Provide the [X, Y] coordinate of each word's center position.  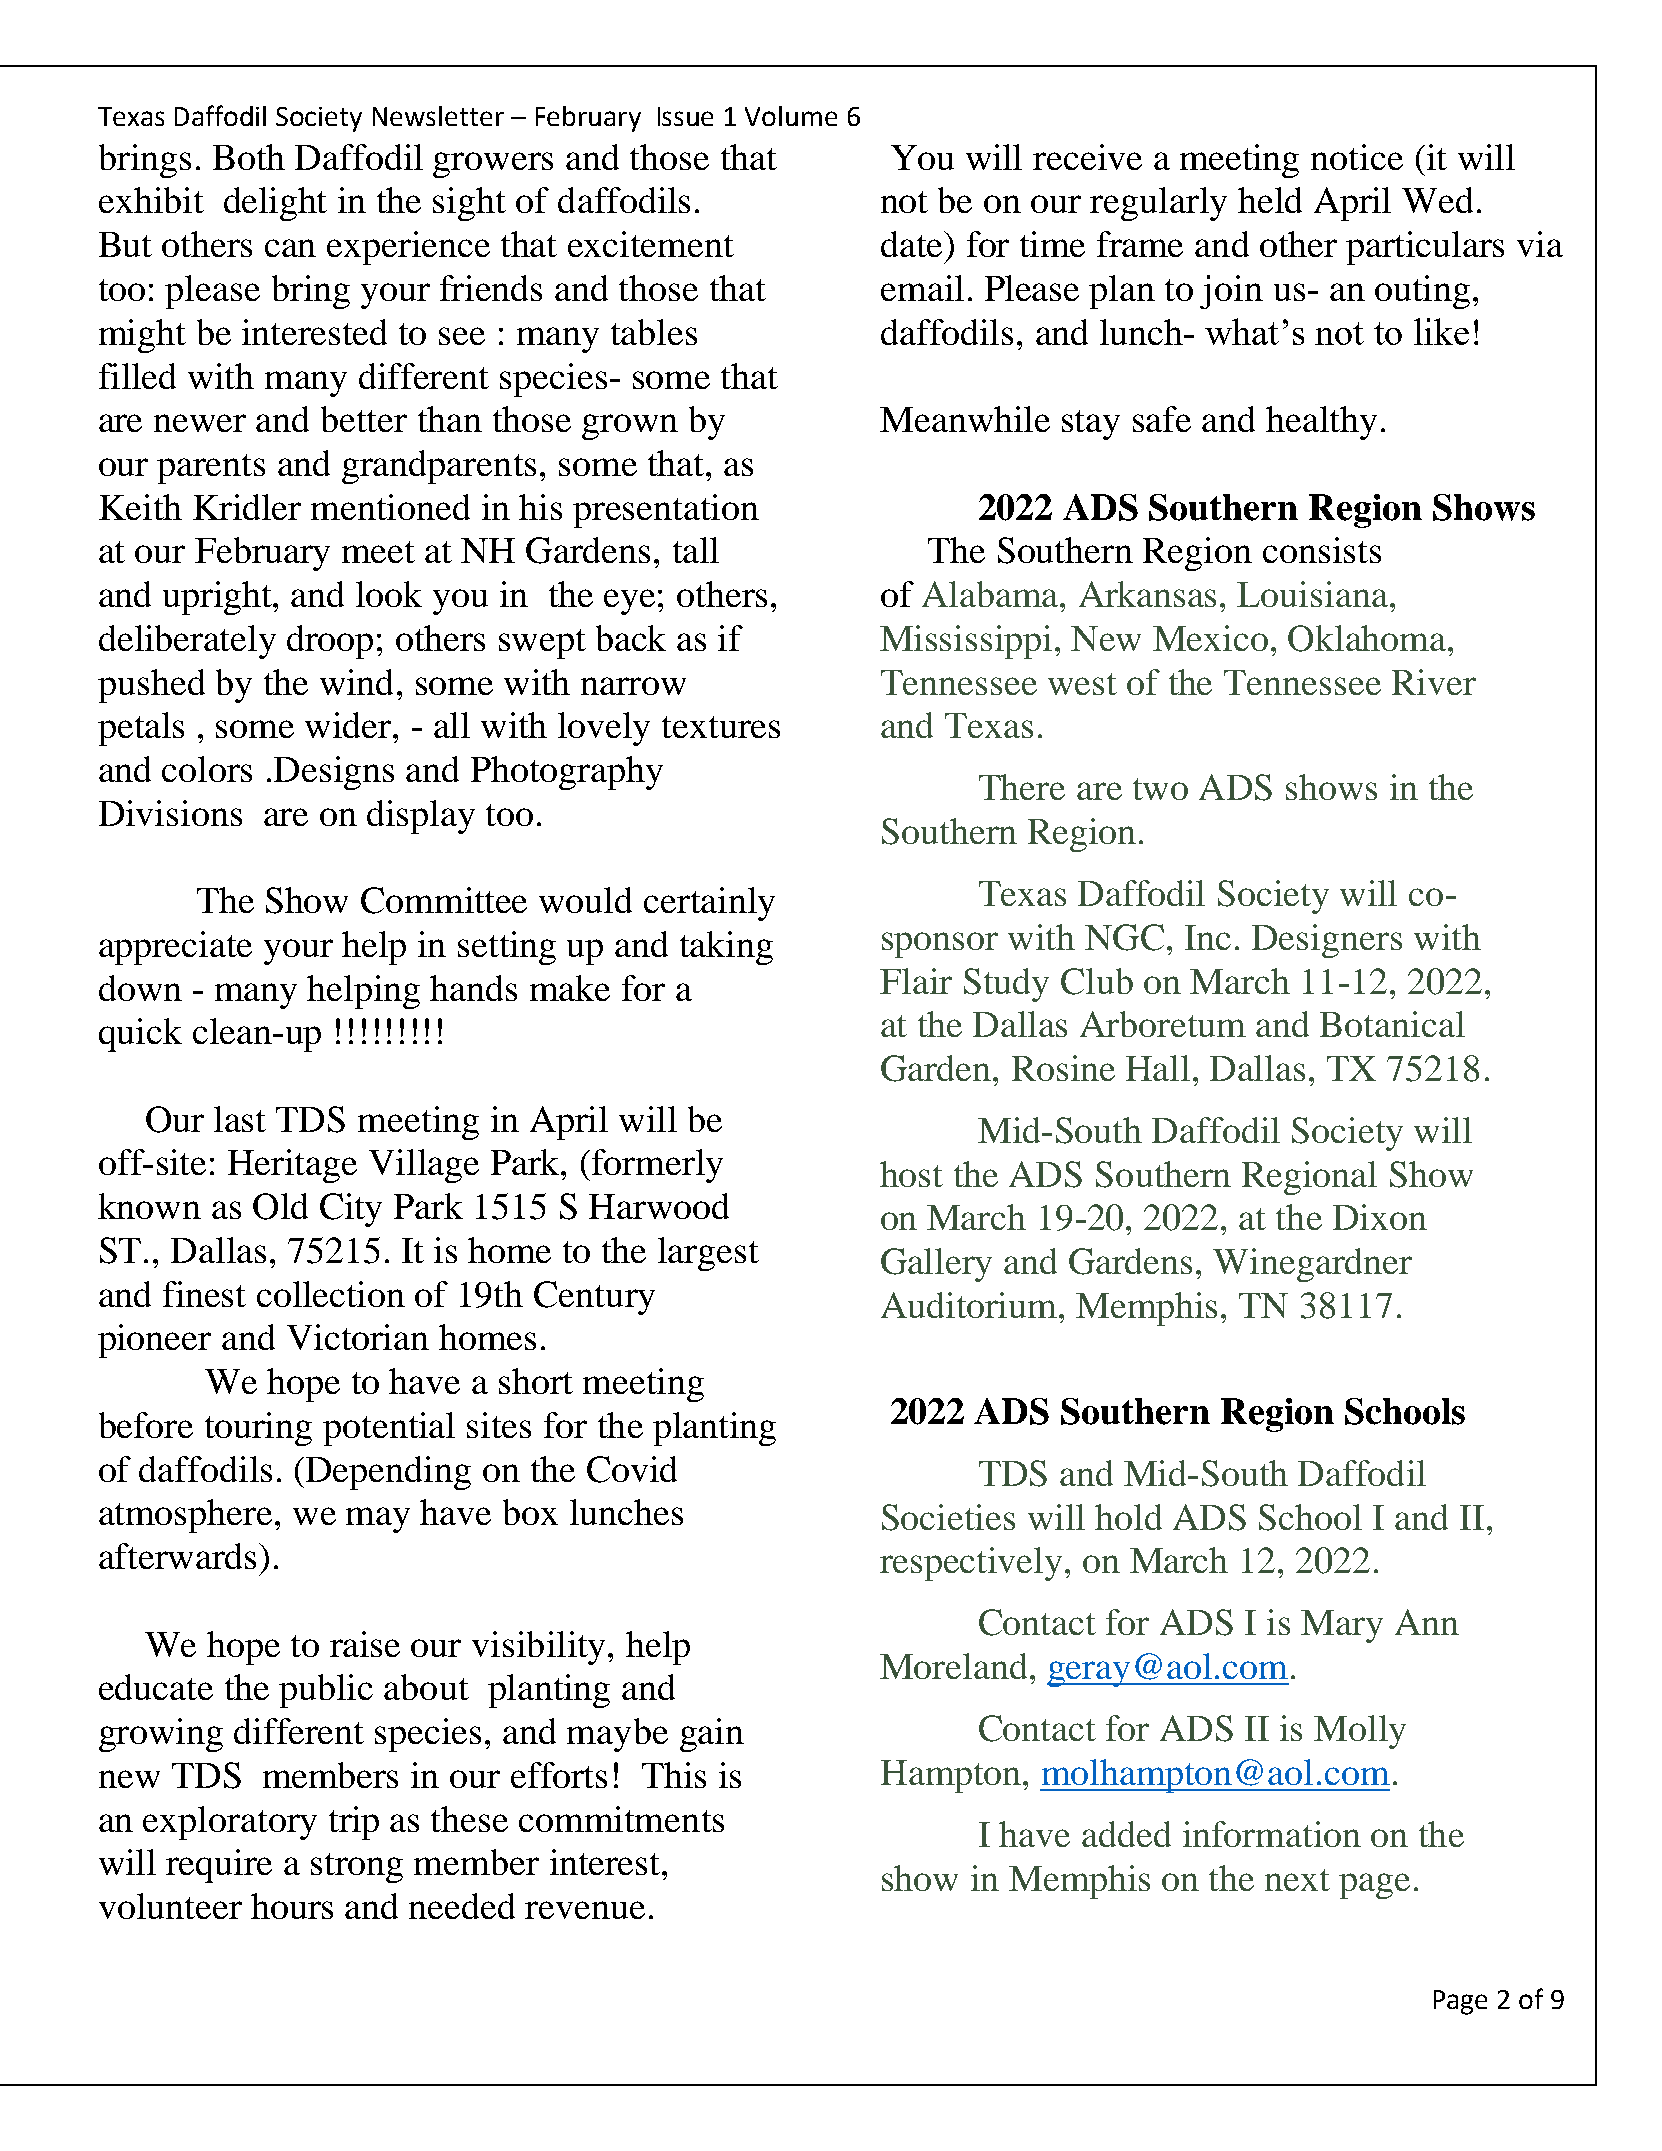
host [911, 1174]
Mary [1342, 1626]
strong [357, 1868]
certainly [709, 904]
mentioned [390, 507]
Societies [948, 1517]
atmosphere [185, 1516]
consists [1322, 550]
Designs [334, 773]
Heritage [292, 1166]
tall [696, 550]
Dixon [1380, 1217]
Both [249, 157]
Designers [1327, 941]
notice [1357, 157]
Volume [791, 116]
